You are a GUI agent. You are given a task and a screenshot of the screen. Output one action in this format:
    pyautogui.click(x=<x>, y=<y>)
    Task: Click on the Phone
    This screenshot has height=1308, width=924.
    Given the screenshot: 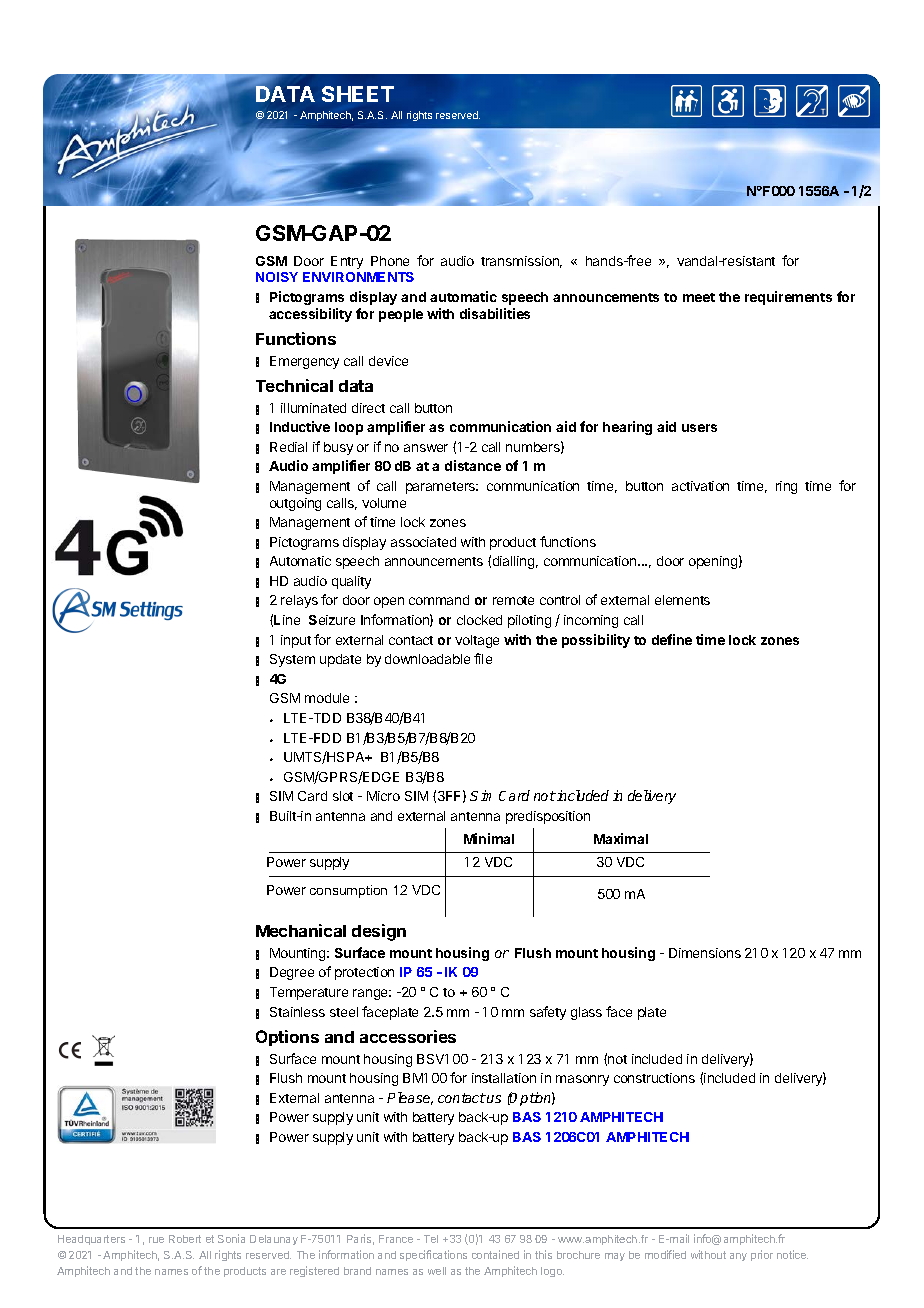 What is the action you would take?
    pyautogui.click(x=390, y=261)
